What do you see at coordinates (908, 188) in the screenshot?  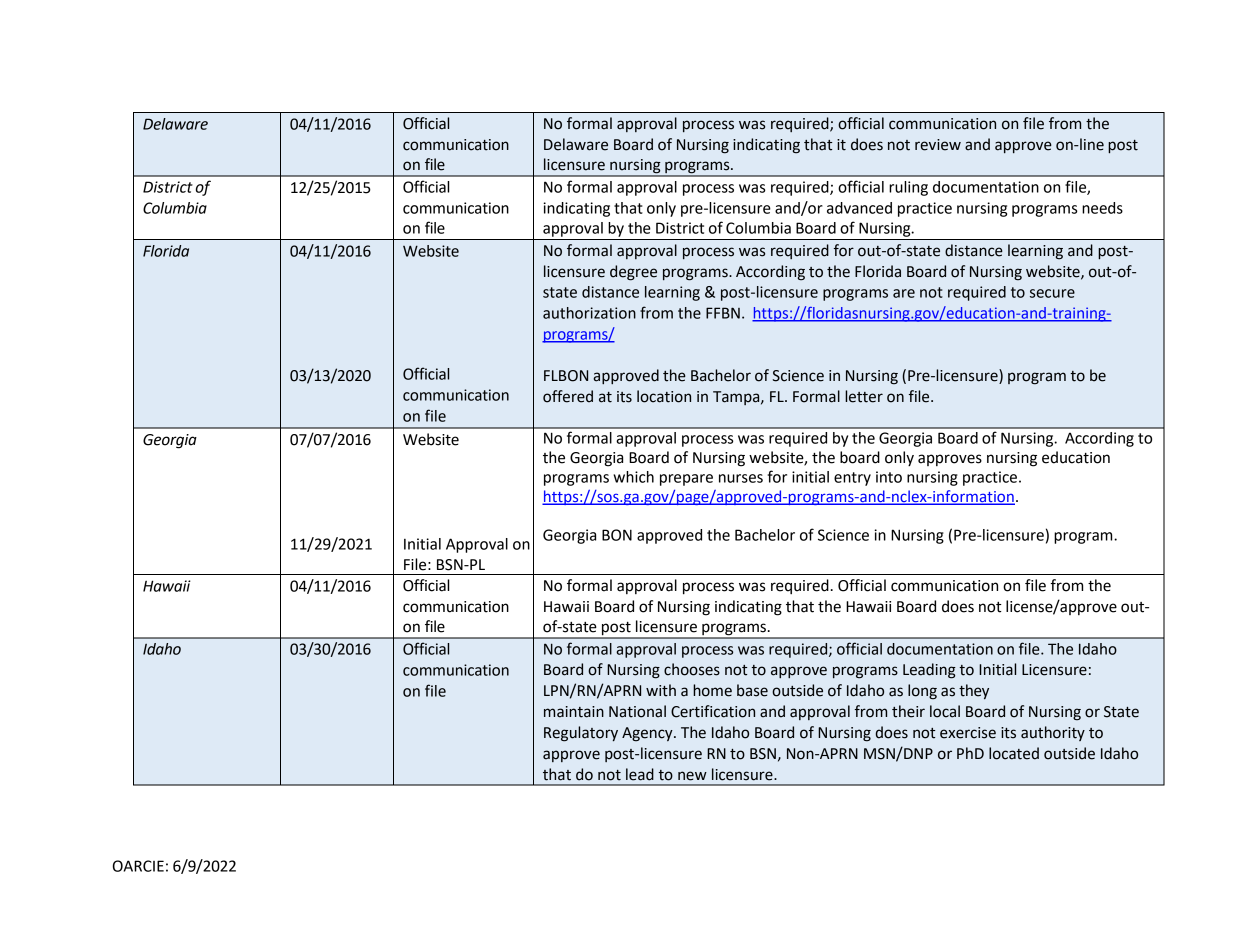 I see `ruling` at bounding box center [908, 188].
